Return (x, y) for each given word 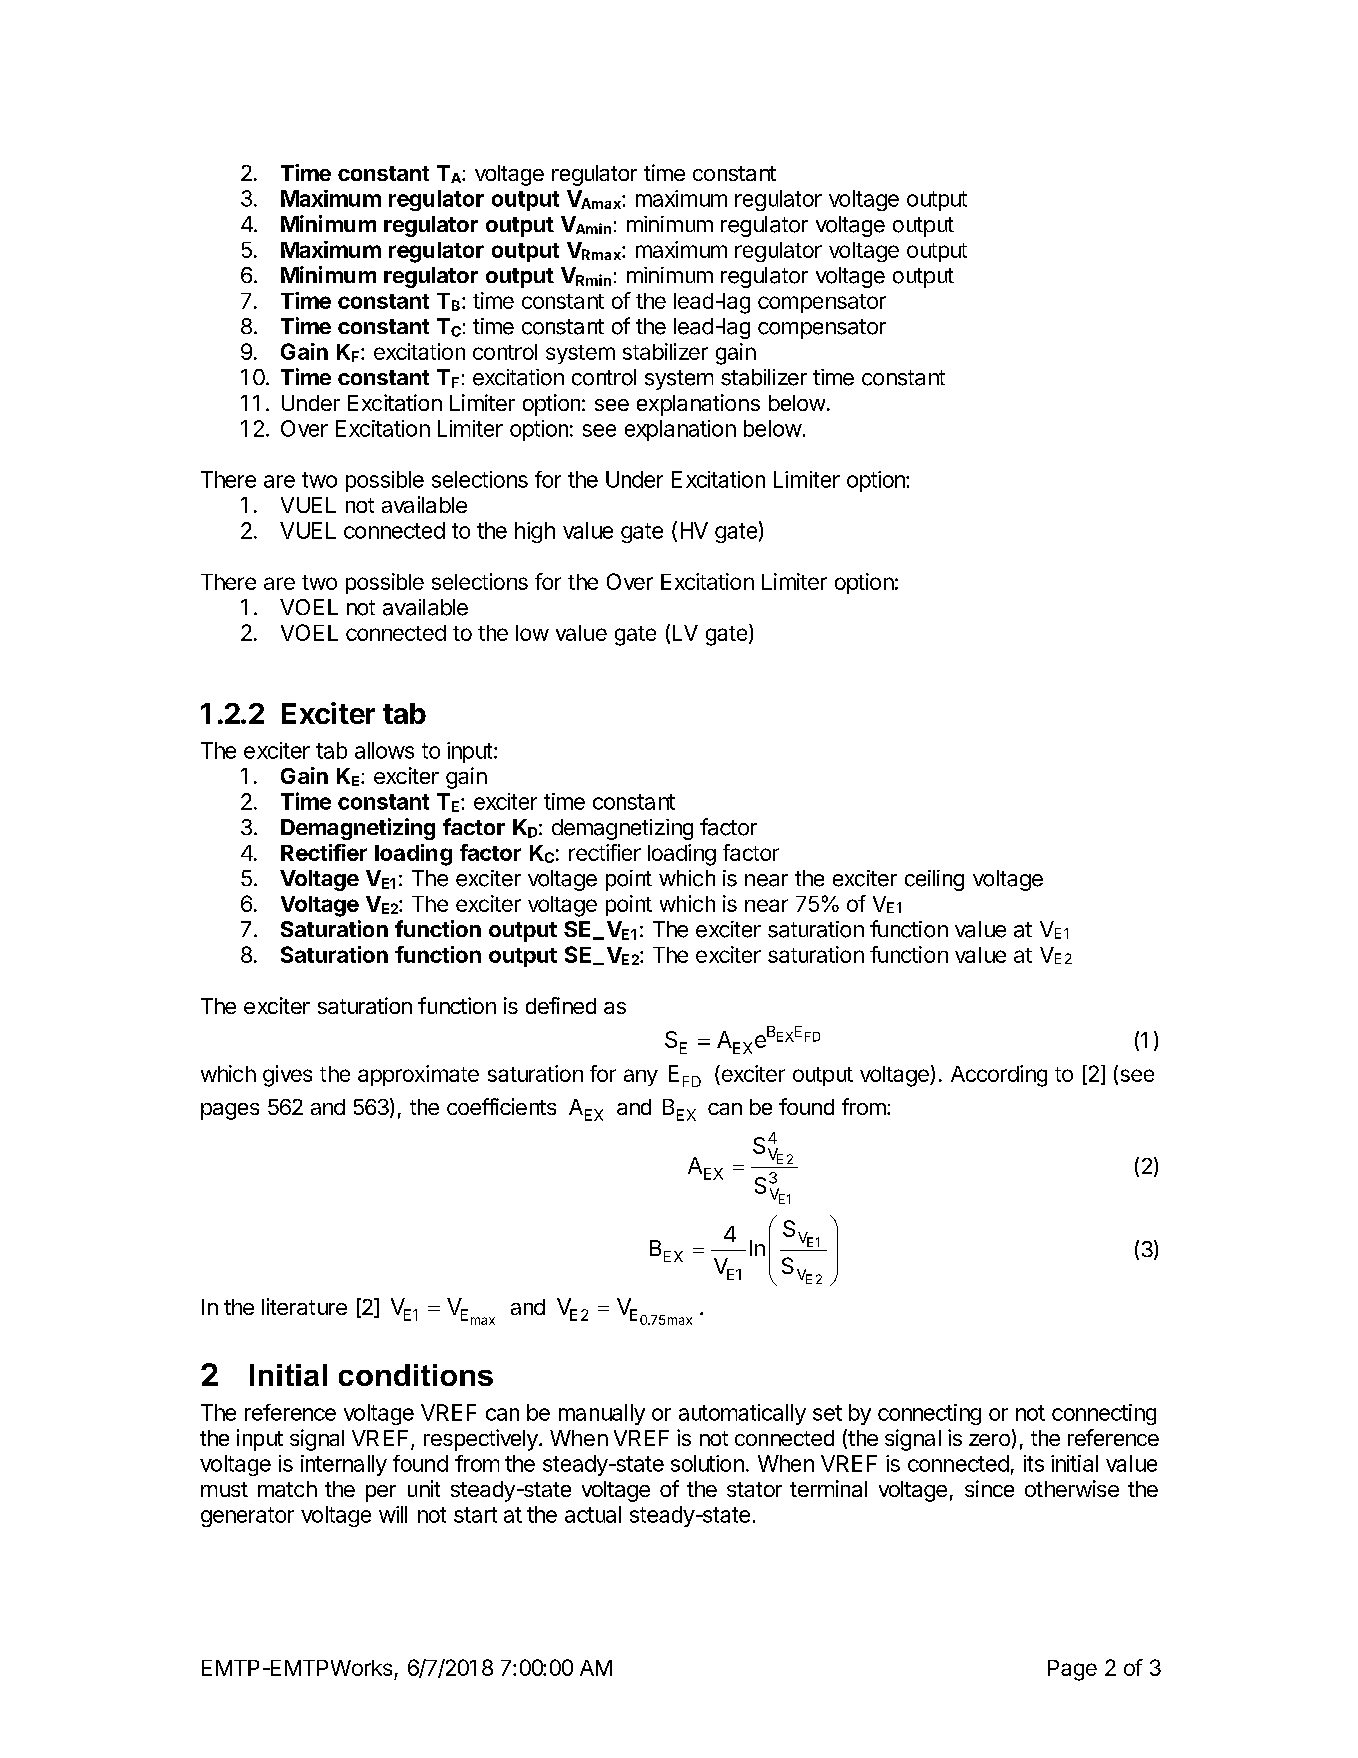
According (999, 1076)
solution (707, 1463)
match (287, 1489)
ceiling (934, 880)
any (641, 1077)
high (535, 532)
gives (287, 1076)
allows (384, 750)
